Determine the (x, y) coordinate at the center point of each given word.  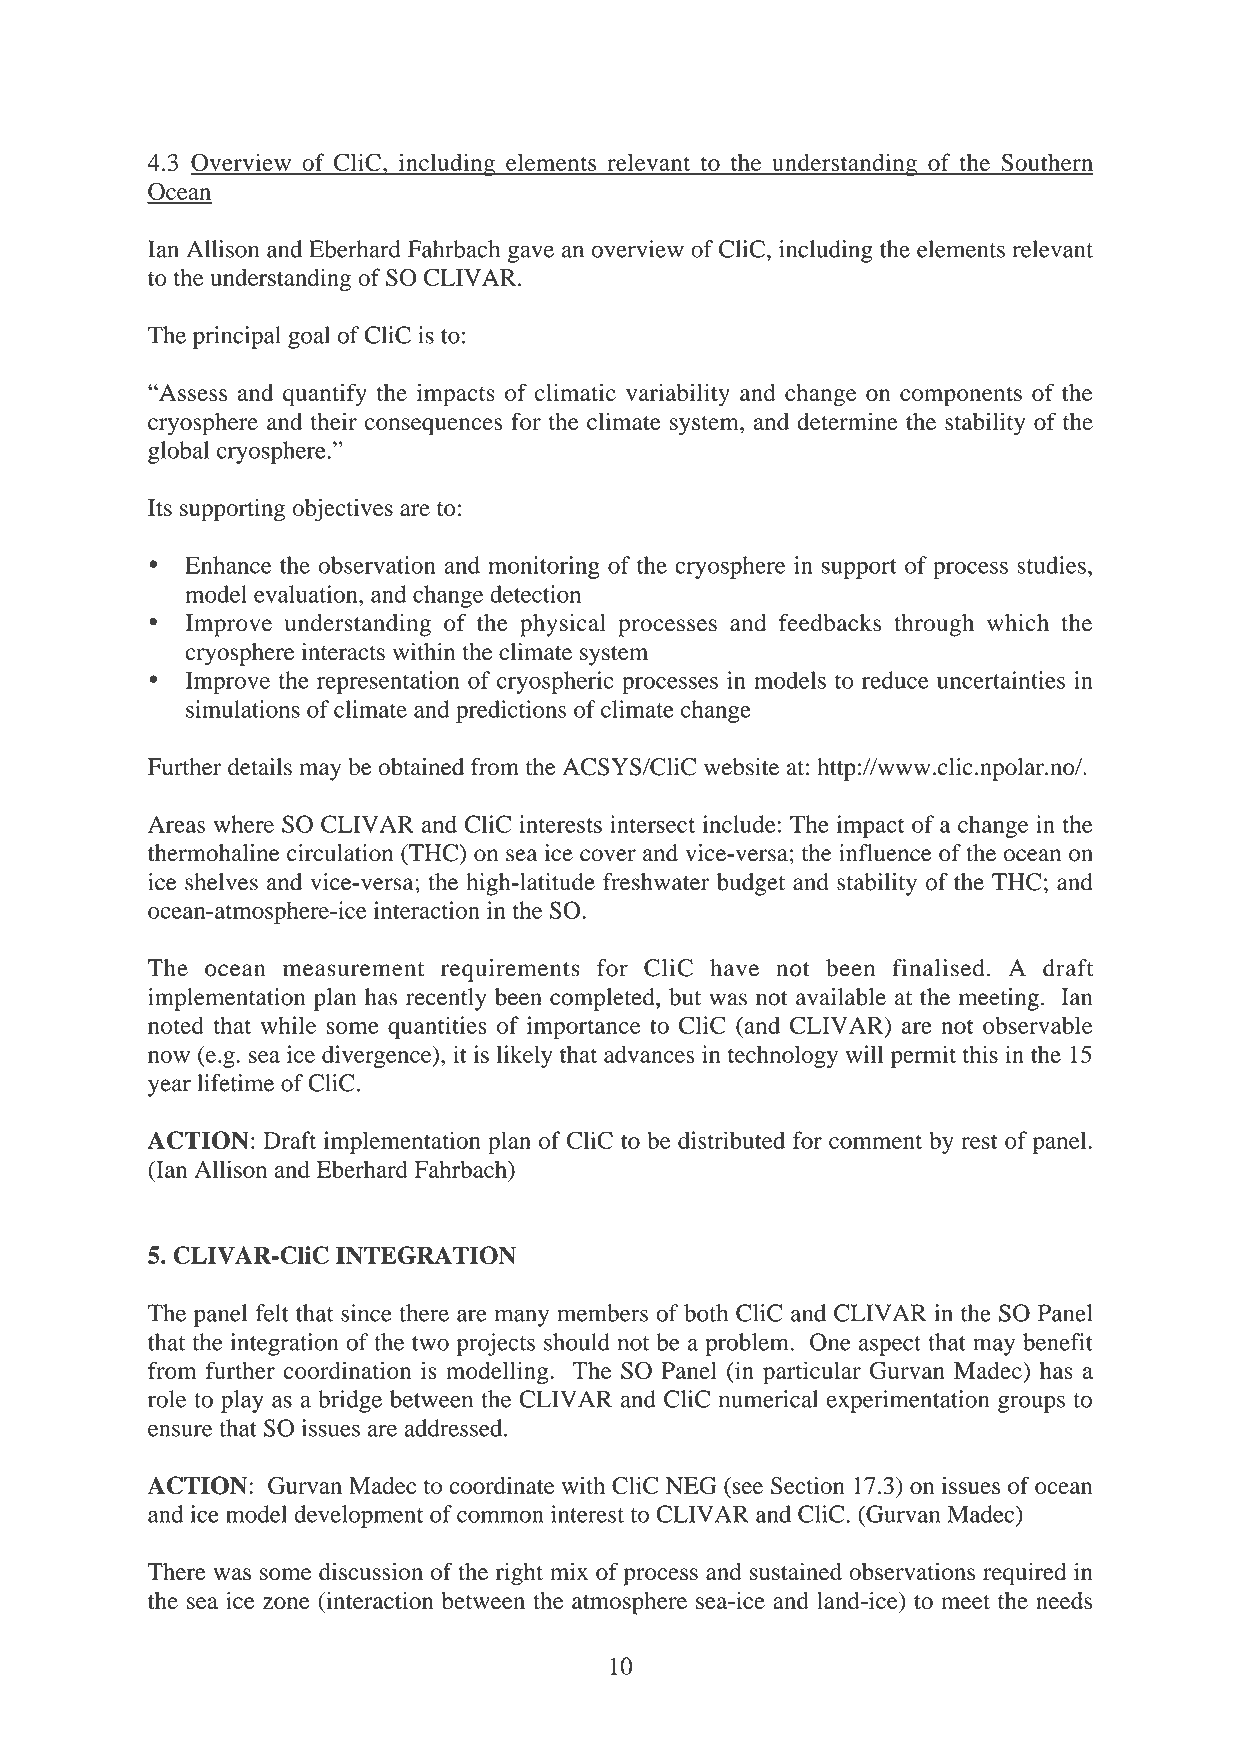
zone (286, 1603)
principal (237, 337)
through (934, 625)
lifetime (235, 1083)
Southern (1046, 163)
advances (649, 1054)
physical (563, 625)
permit (923, 1056)
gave (531, 254)
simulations (243, 709)
